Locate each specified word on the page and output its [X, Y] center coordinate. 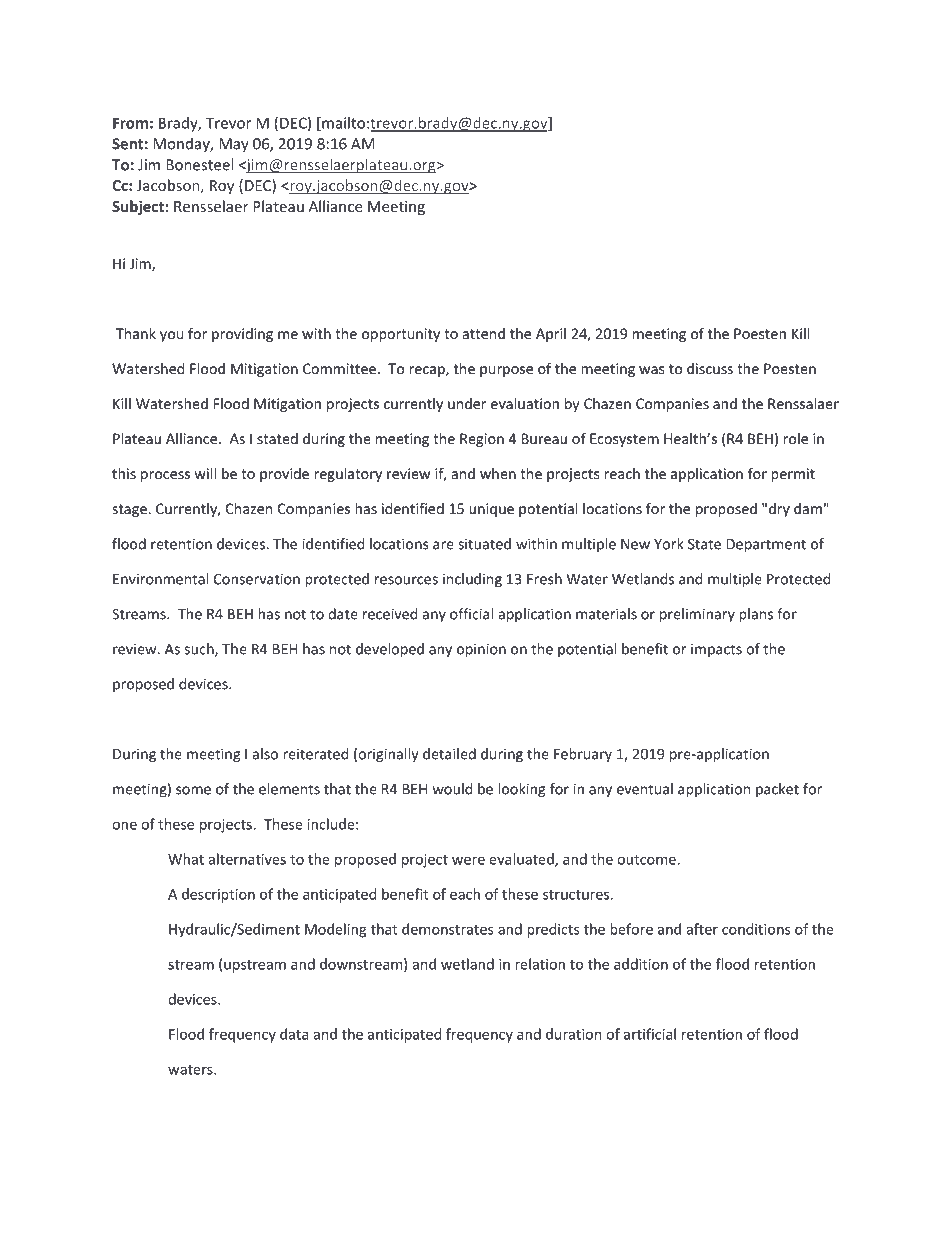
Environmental [161, 579]
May [234, 145]
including [472, 580]
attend [484, 333]
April [551, 335]
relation [540, 964]
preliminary [697, 615]
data [294, 1034]
